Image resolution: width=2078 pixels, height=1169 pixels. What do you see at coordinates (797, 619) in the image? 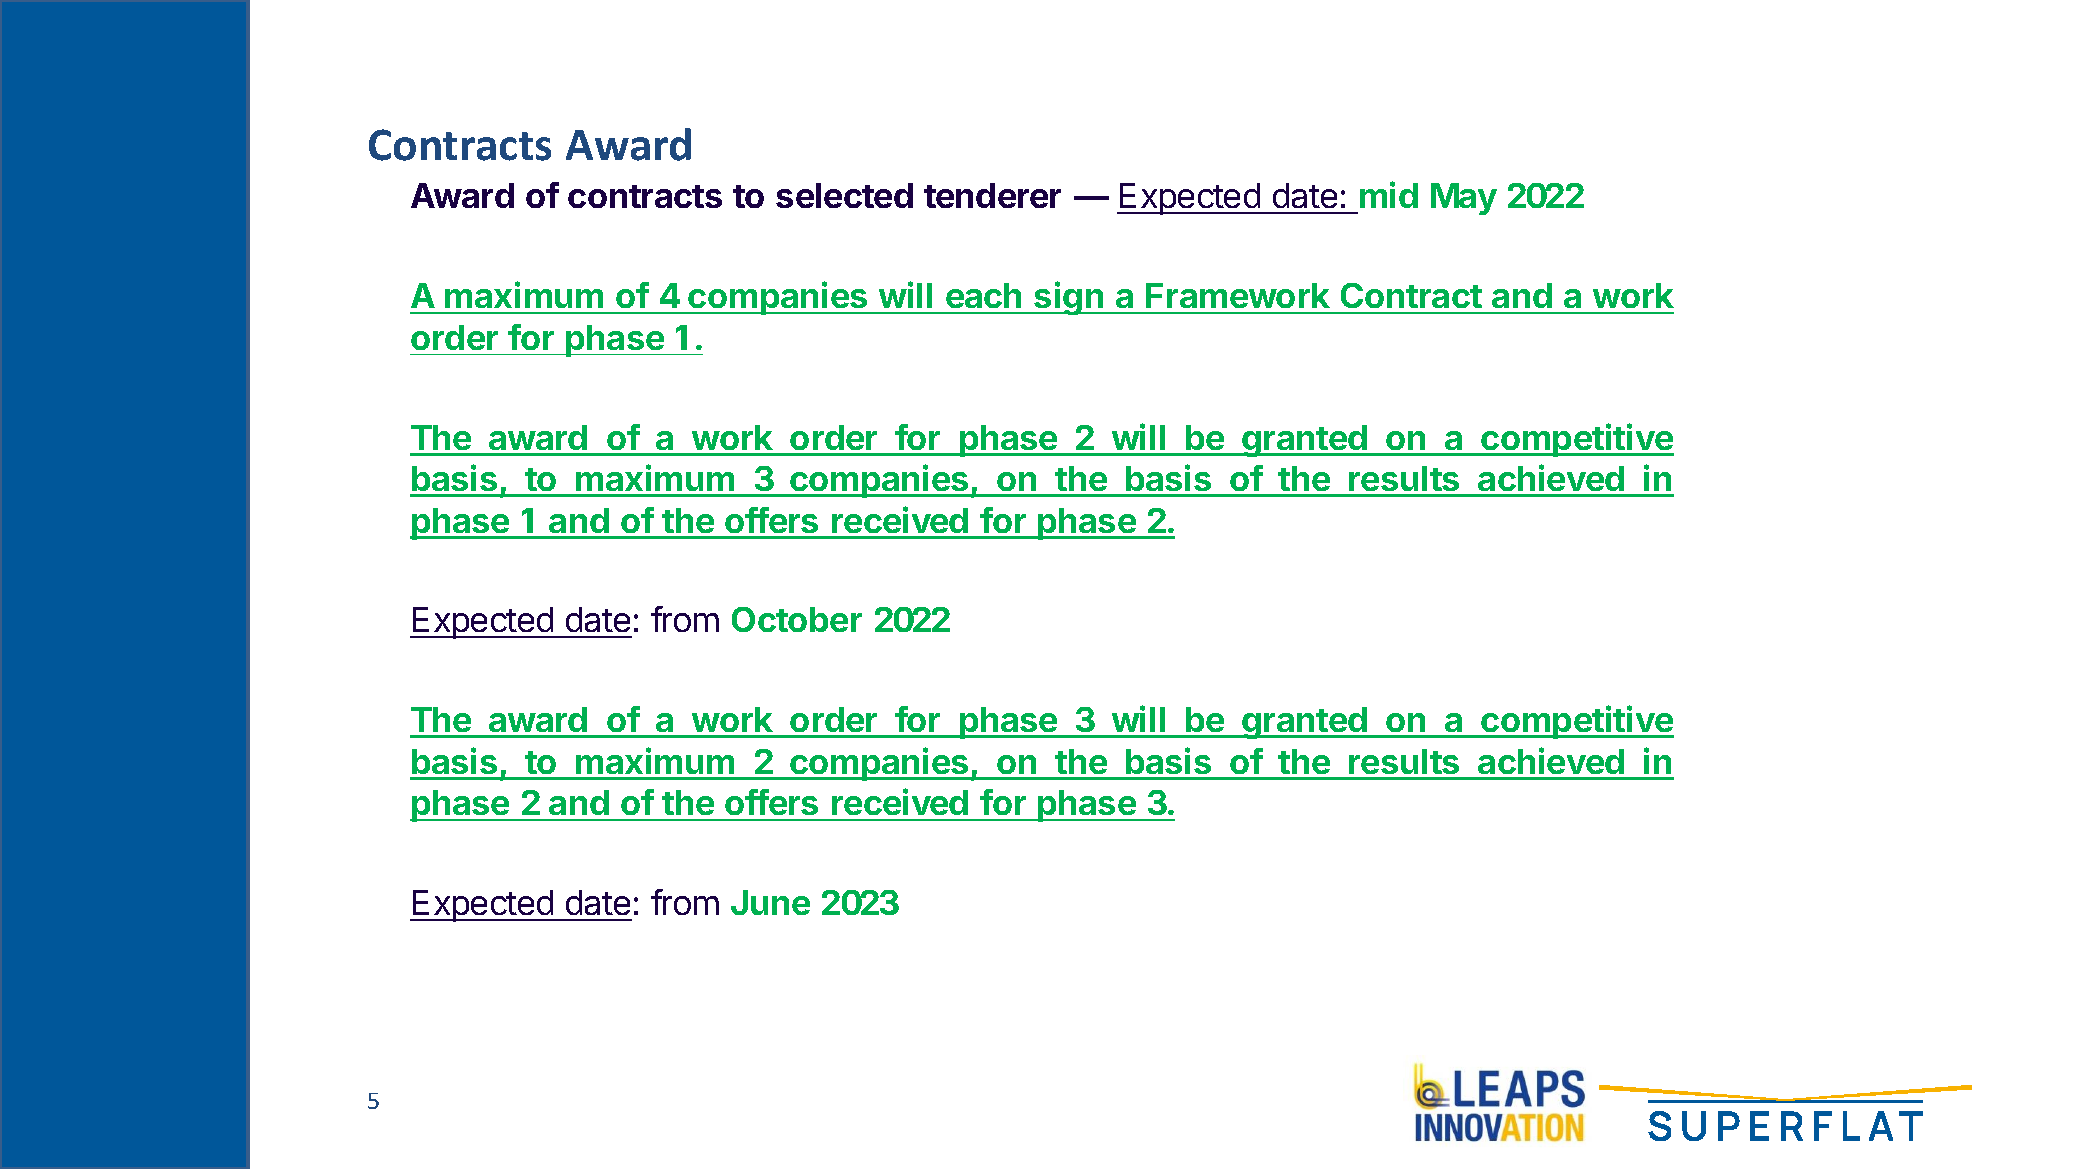
I see `October` at bounding box center [797, 619].
